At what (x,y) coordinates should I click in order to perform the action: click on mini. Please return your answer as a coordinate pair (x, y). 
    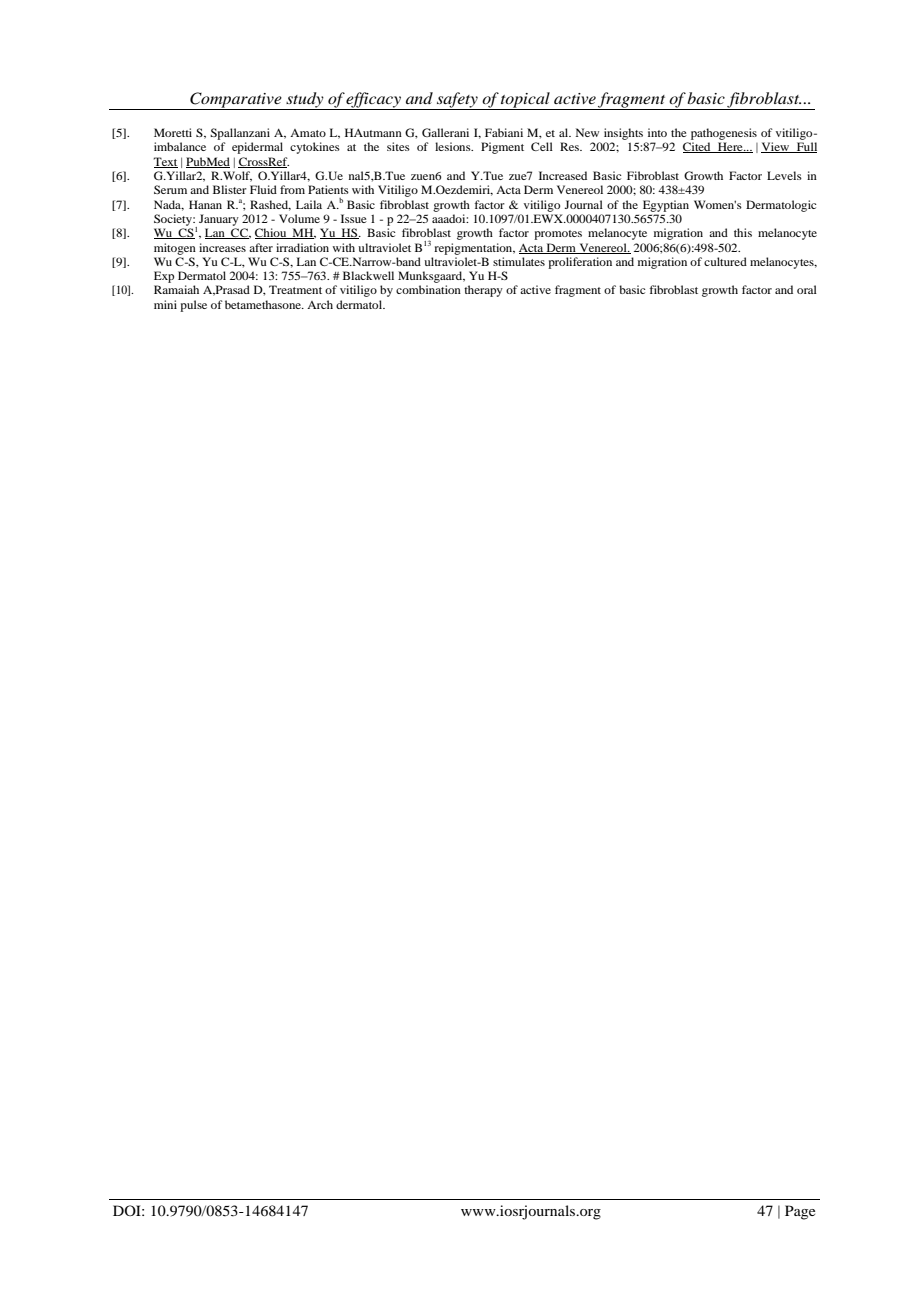
    Looking at the image, I should click on (165, 304).
